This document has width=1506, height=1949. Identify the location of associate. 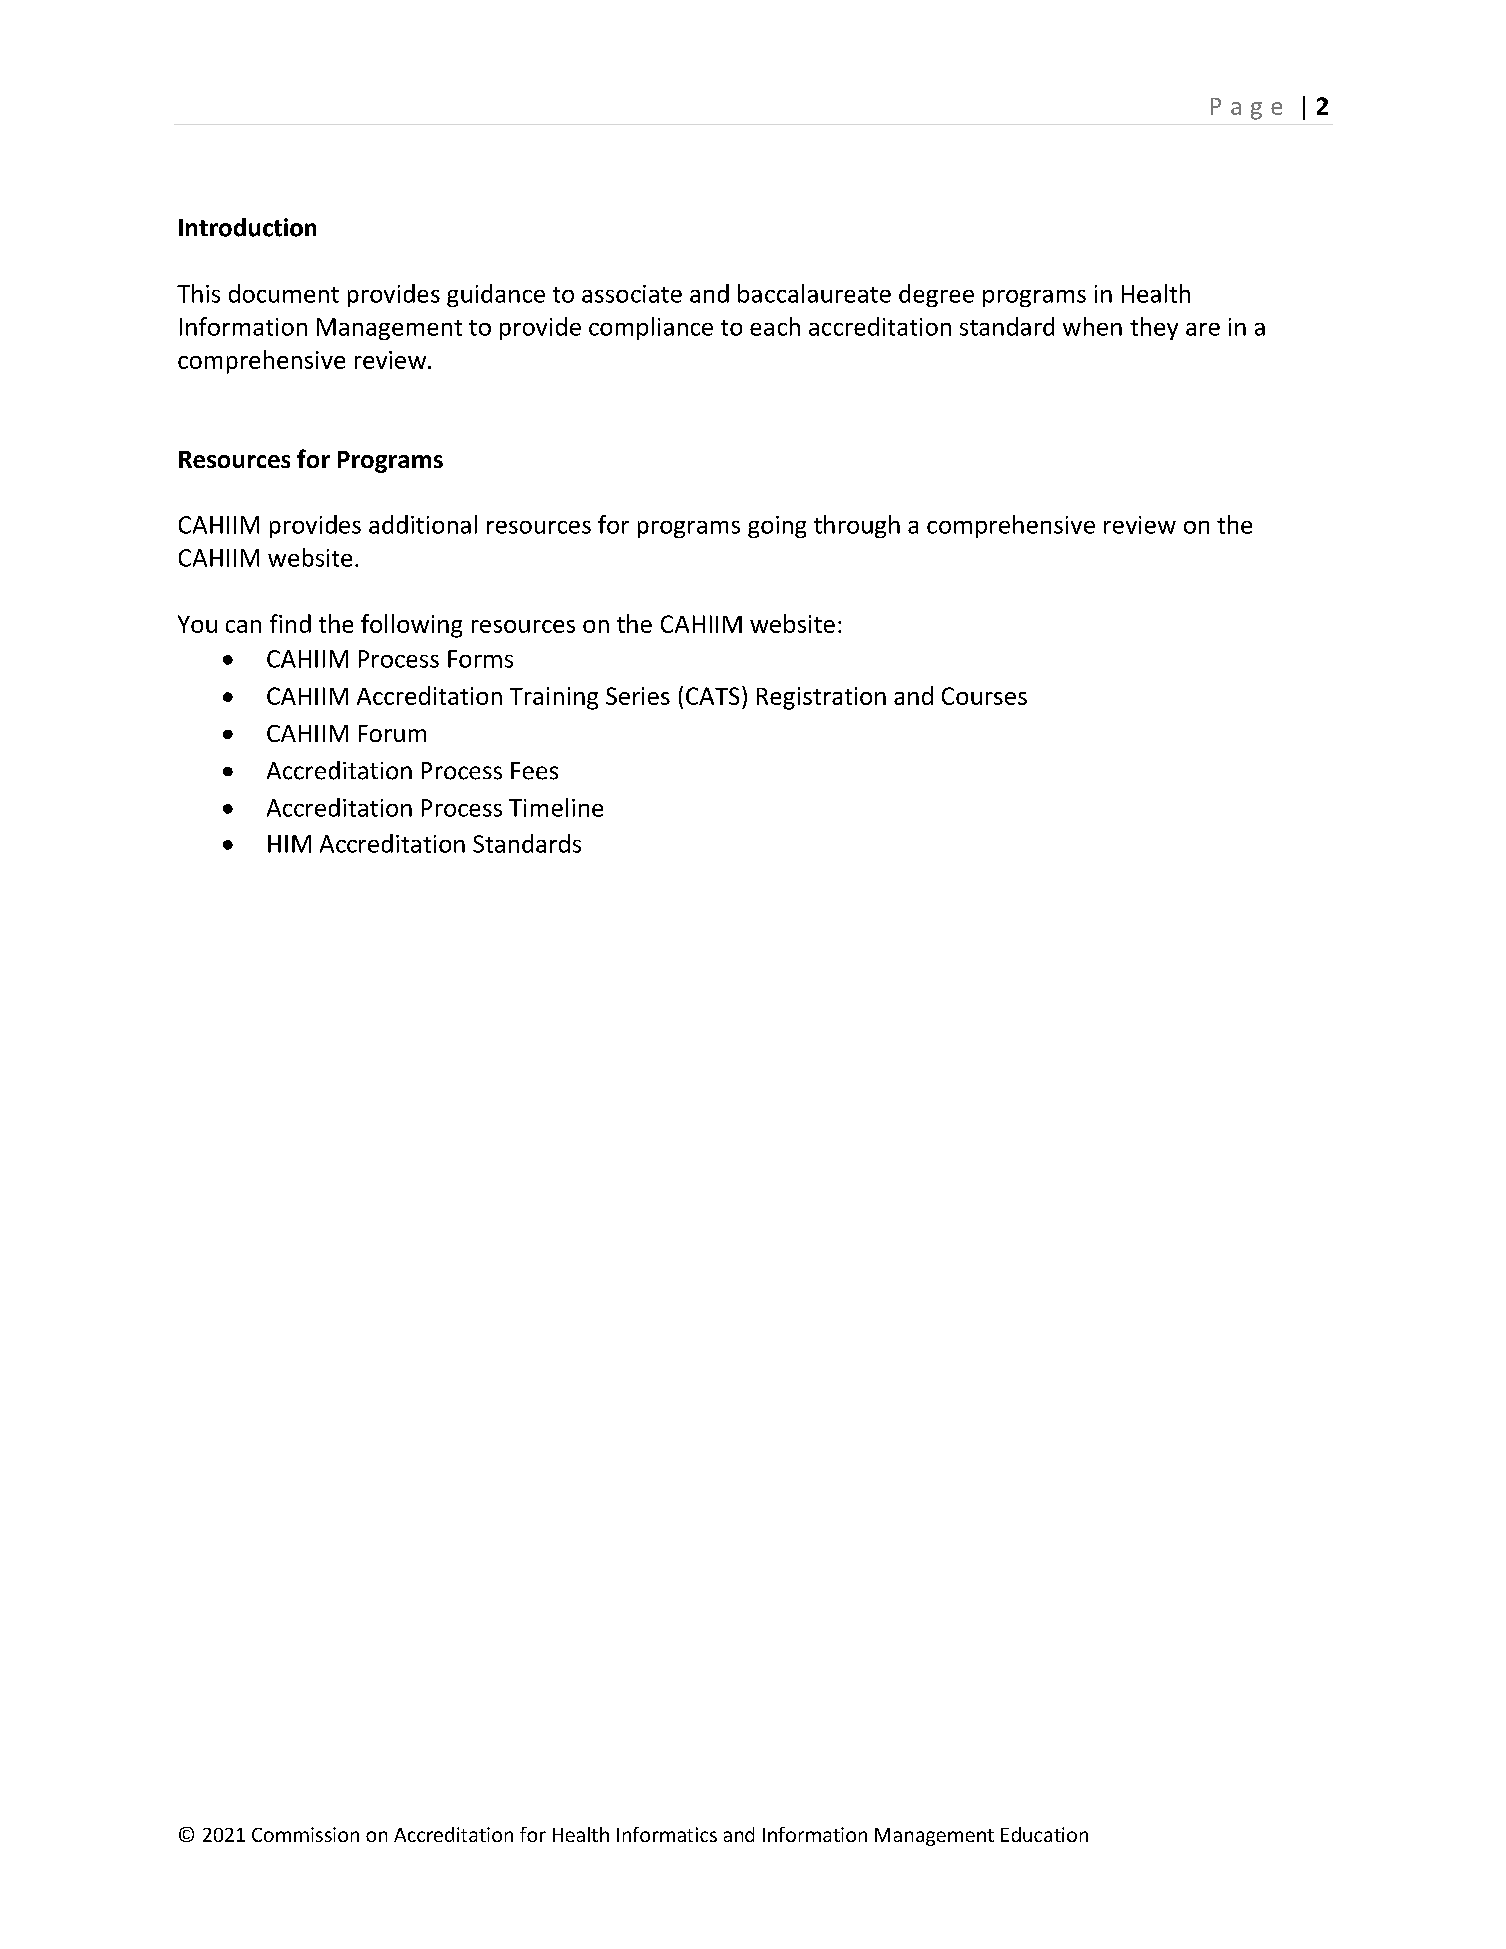
(632, 294).
